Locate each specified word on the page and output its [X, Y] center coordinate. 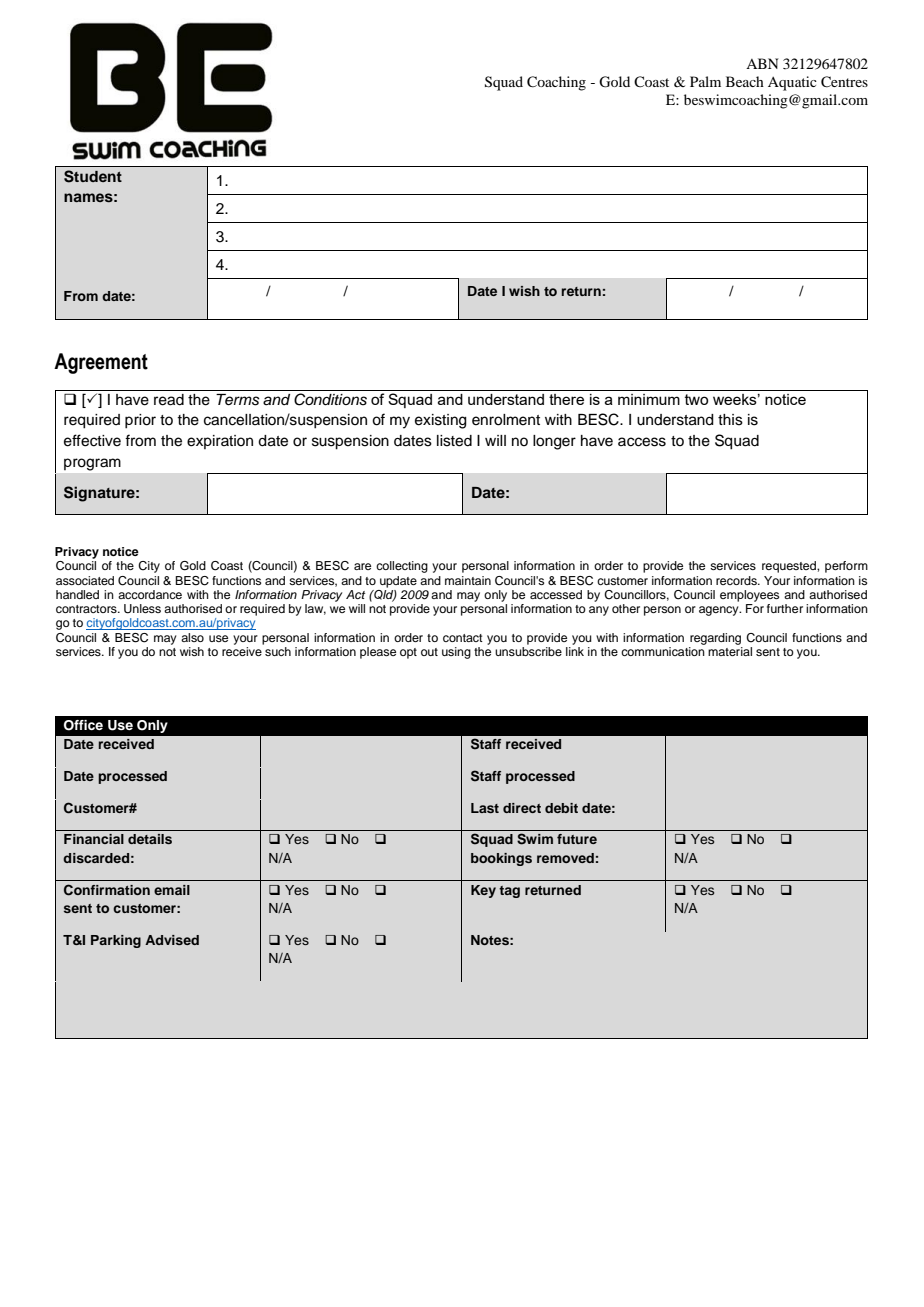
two [696, 399]
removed [565, 858]
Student [93, 176]
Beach [745, 81]
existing [441, 421]
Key [483, 891]
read [169, 400]
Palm [705, 81]
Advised [172, 940]
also [192, 637]
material [730, 651]
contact [463, 638]
